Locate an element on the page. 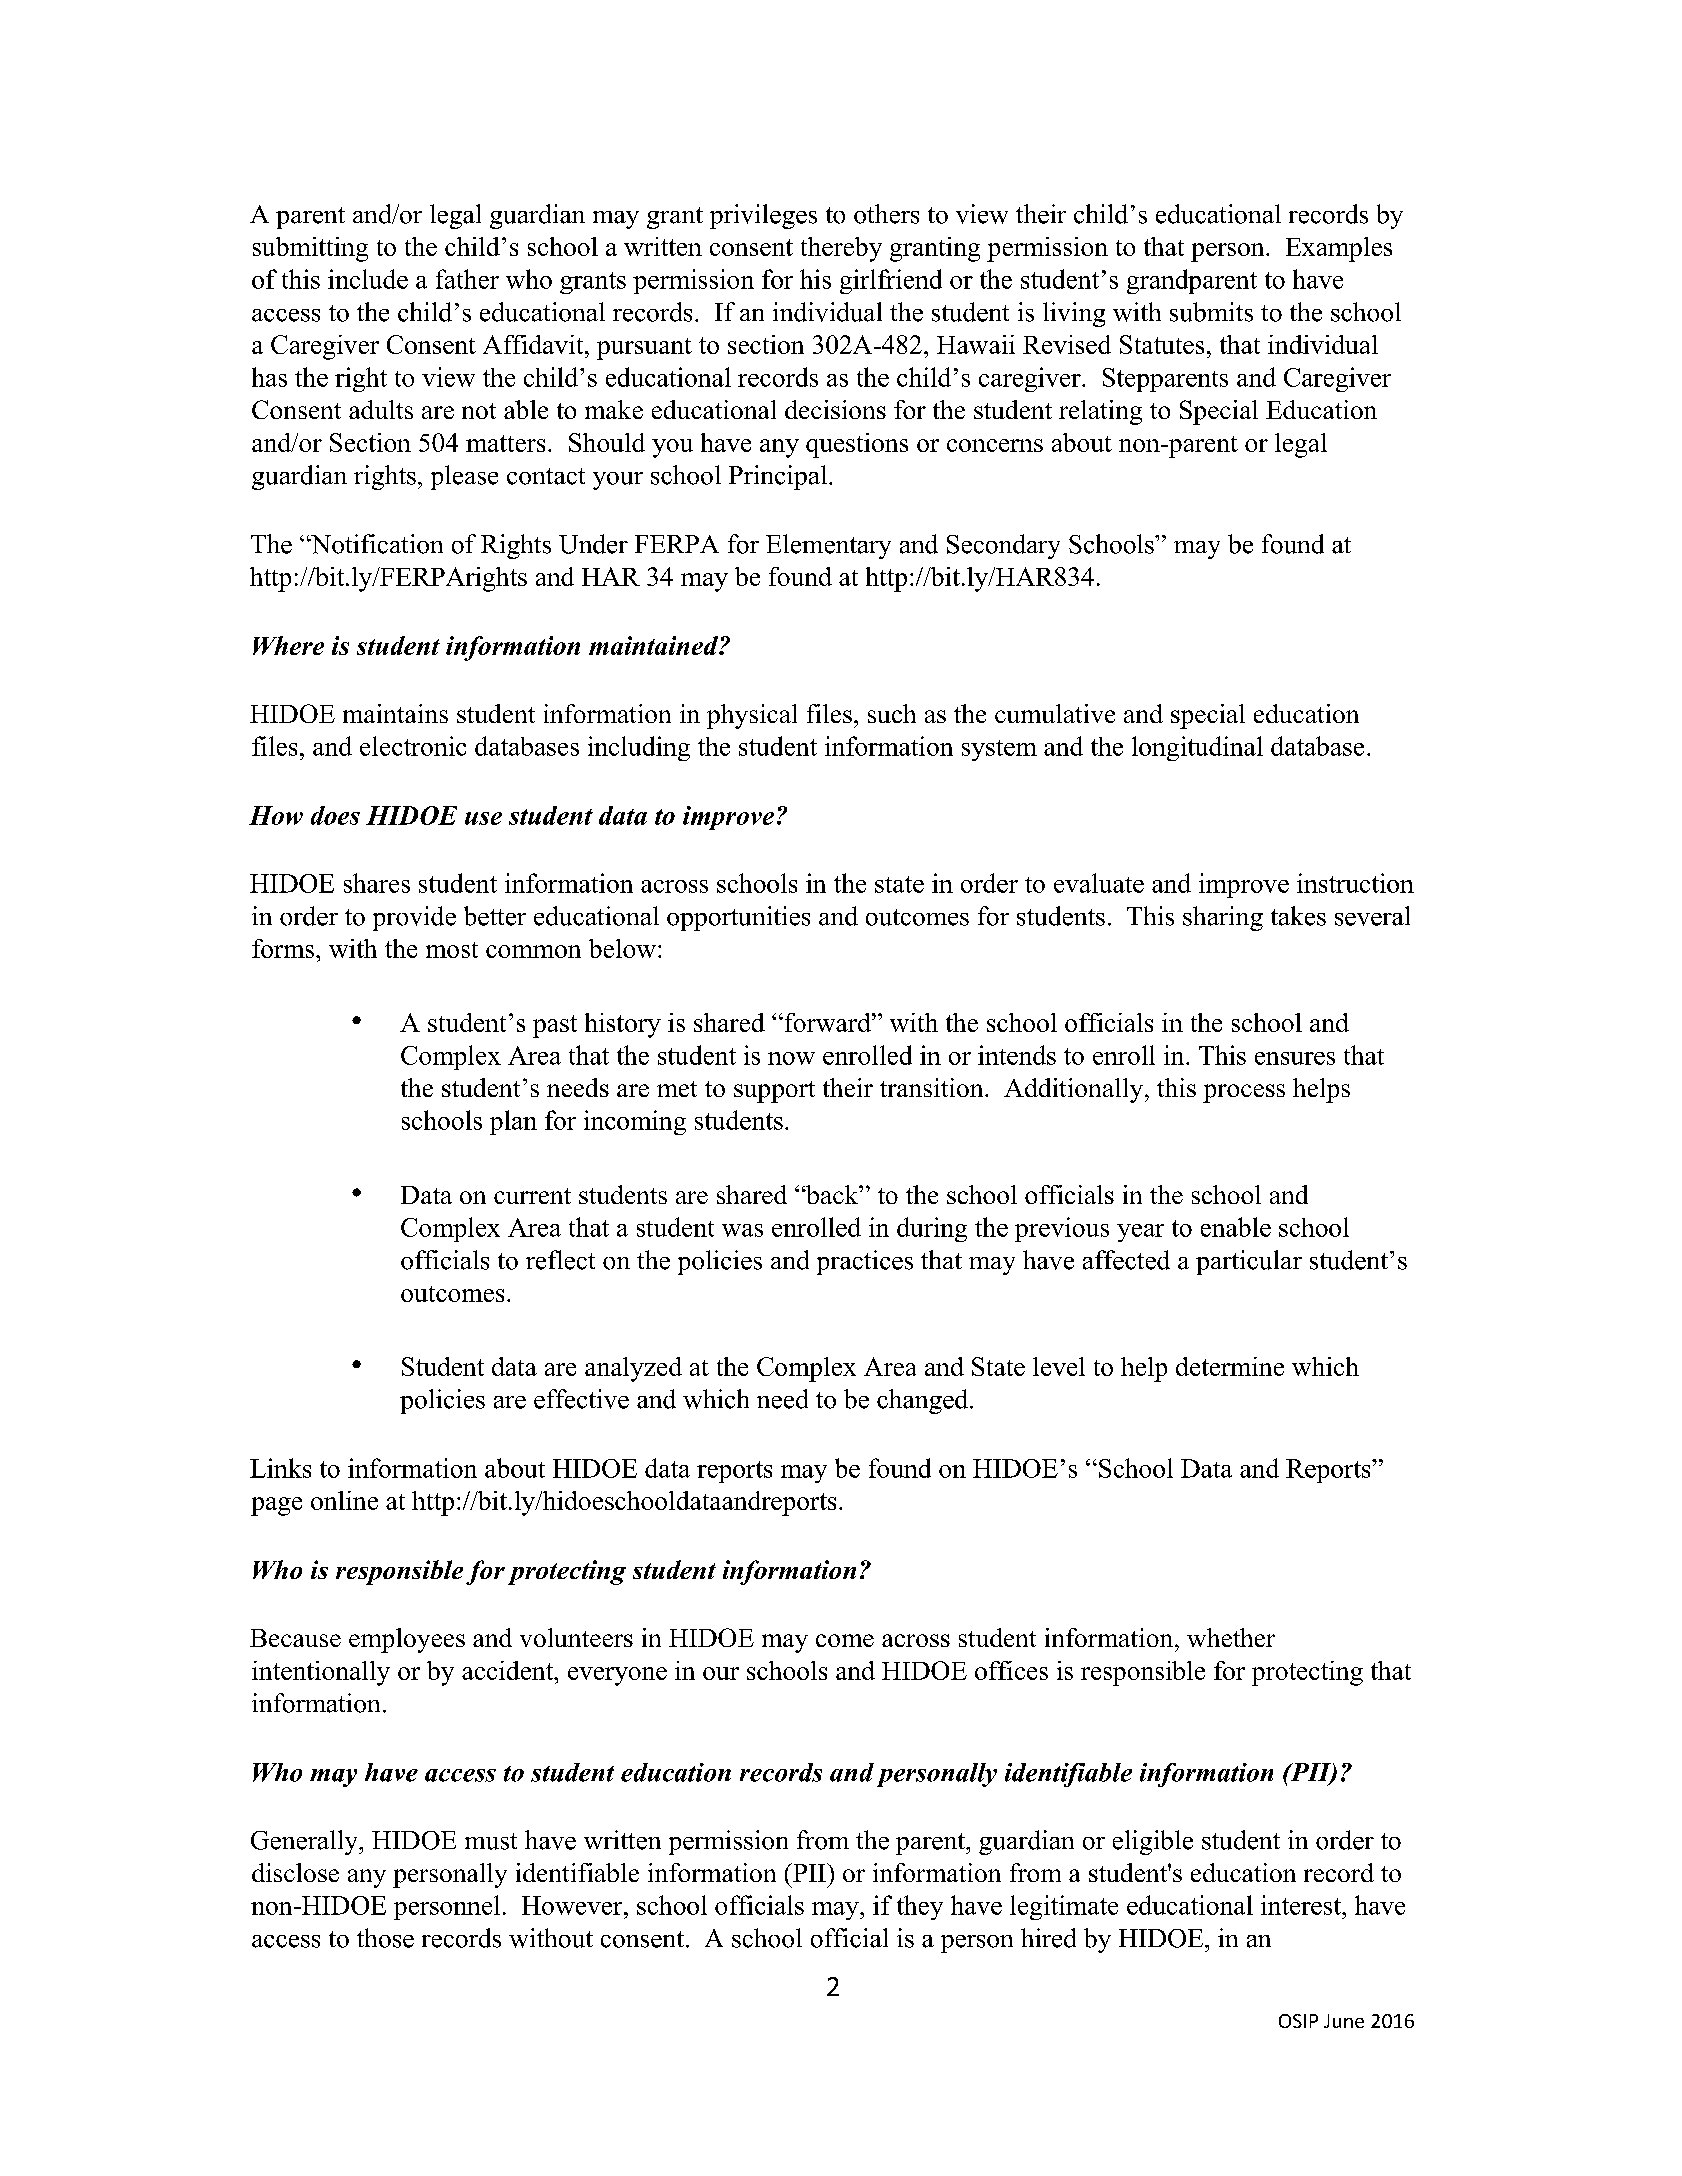  shares is located at coordinates (377, 883).
